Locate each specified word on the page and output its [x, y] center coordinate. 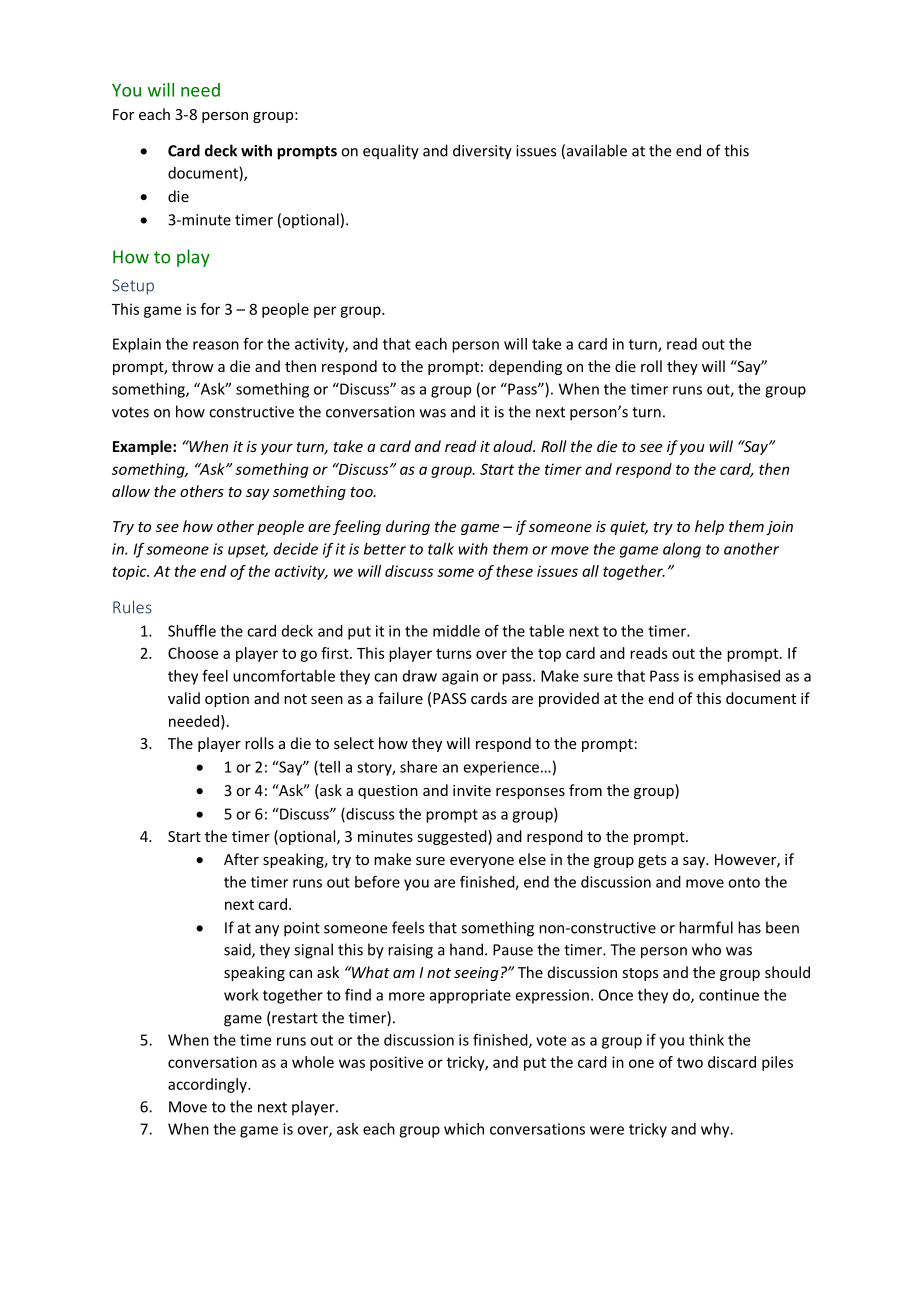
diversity [482, 152]
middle [456, 631]
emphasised [739, 677]
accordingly [208, 1085]
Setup [133, 287]
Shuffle [192, 630]
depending [525, 367]
